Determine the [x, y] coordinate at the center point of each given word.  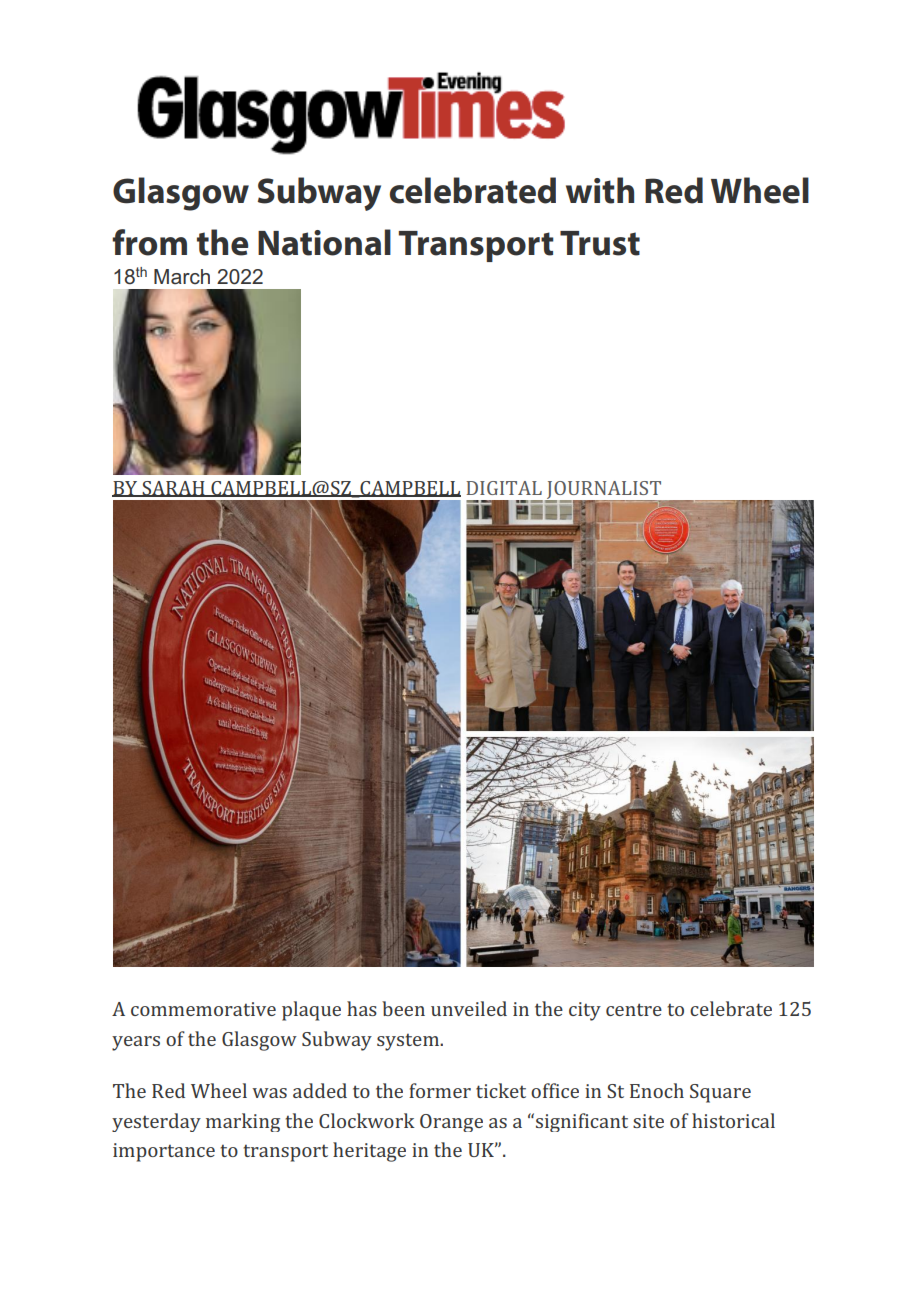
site [648, 1121]
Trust [600, 243]
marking [243, 1122]
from [149, 242]
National [324, 242]
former [440, 1090]
